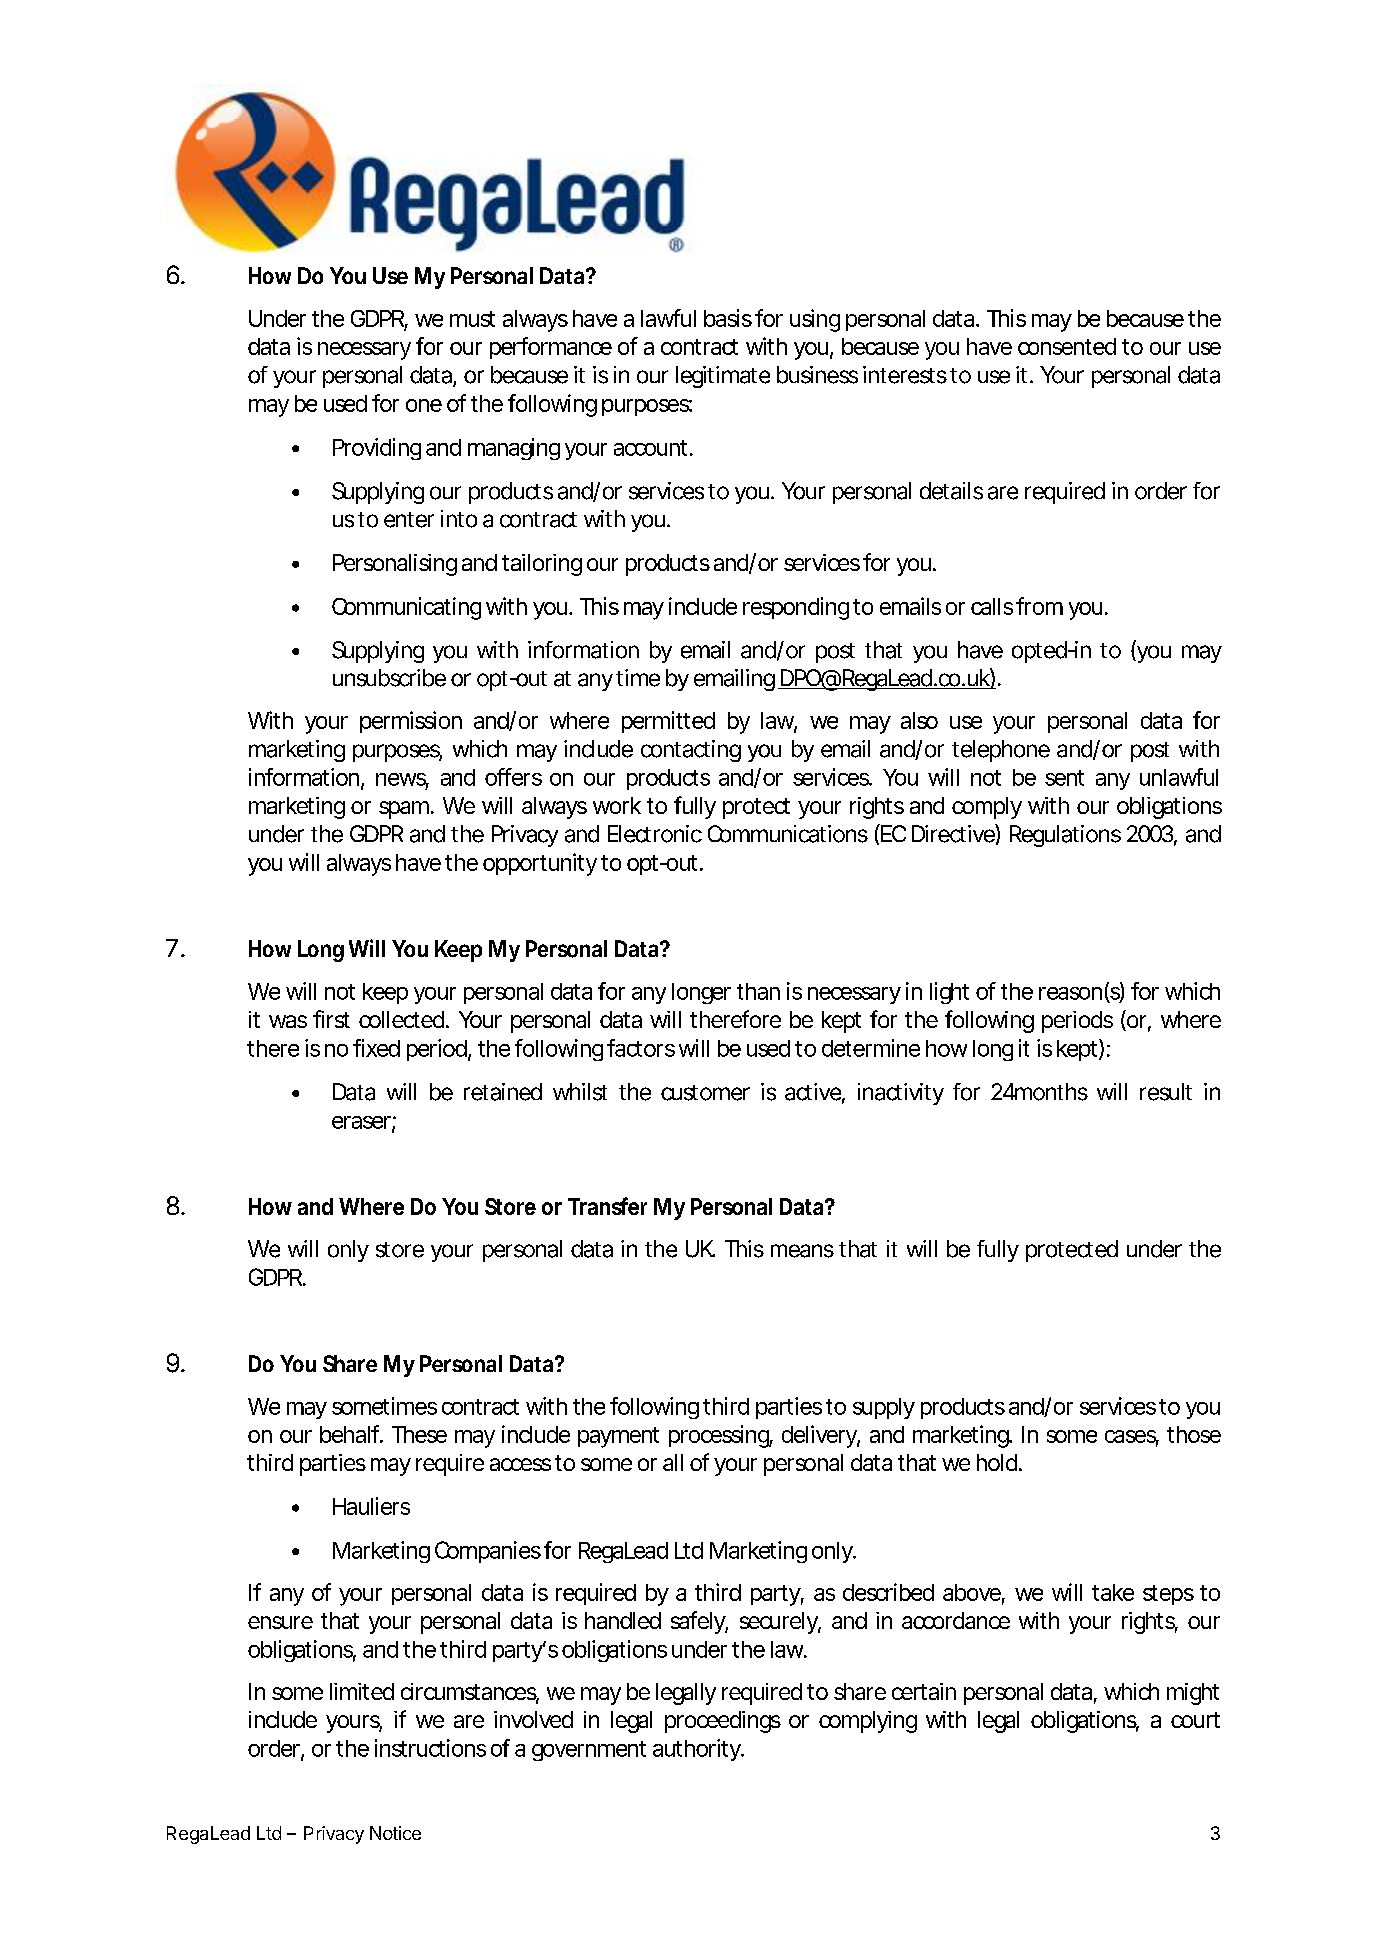  Describe the element at coordinates (1195, 1720) in the page. I see `court` at that location.
